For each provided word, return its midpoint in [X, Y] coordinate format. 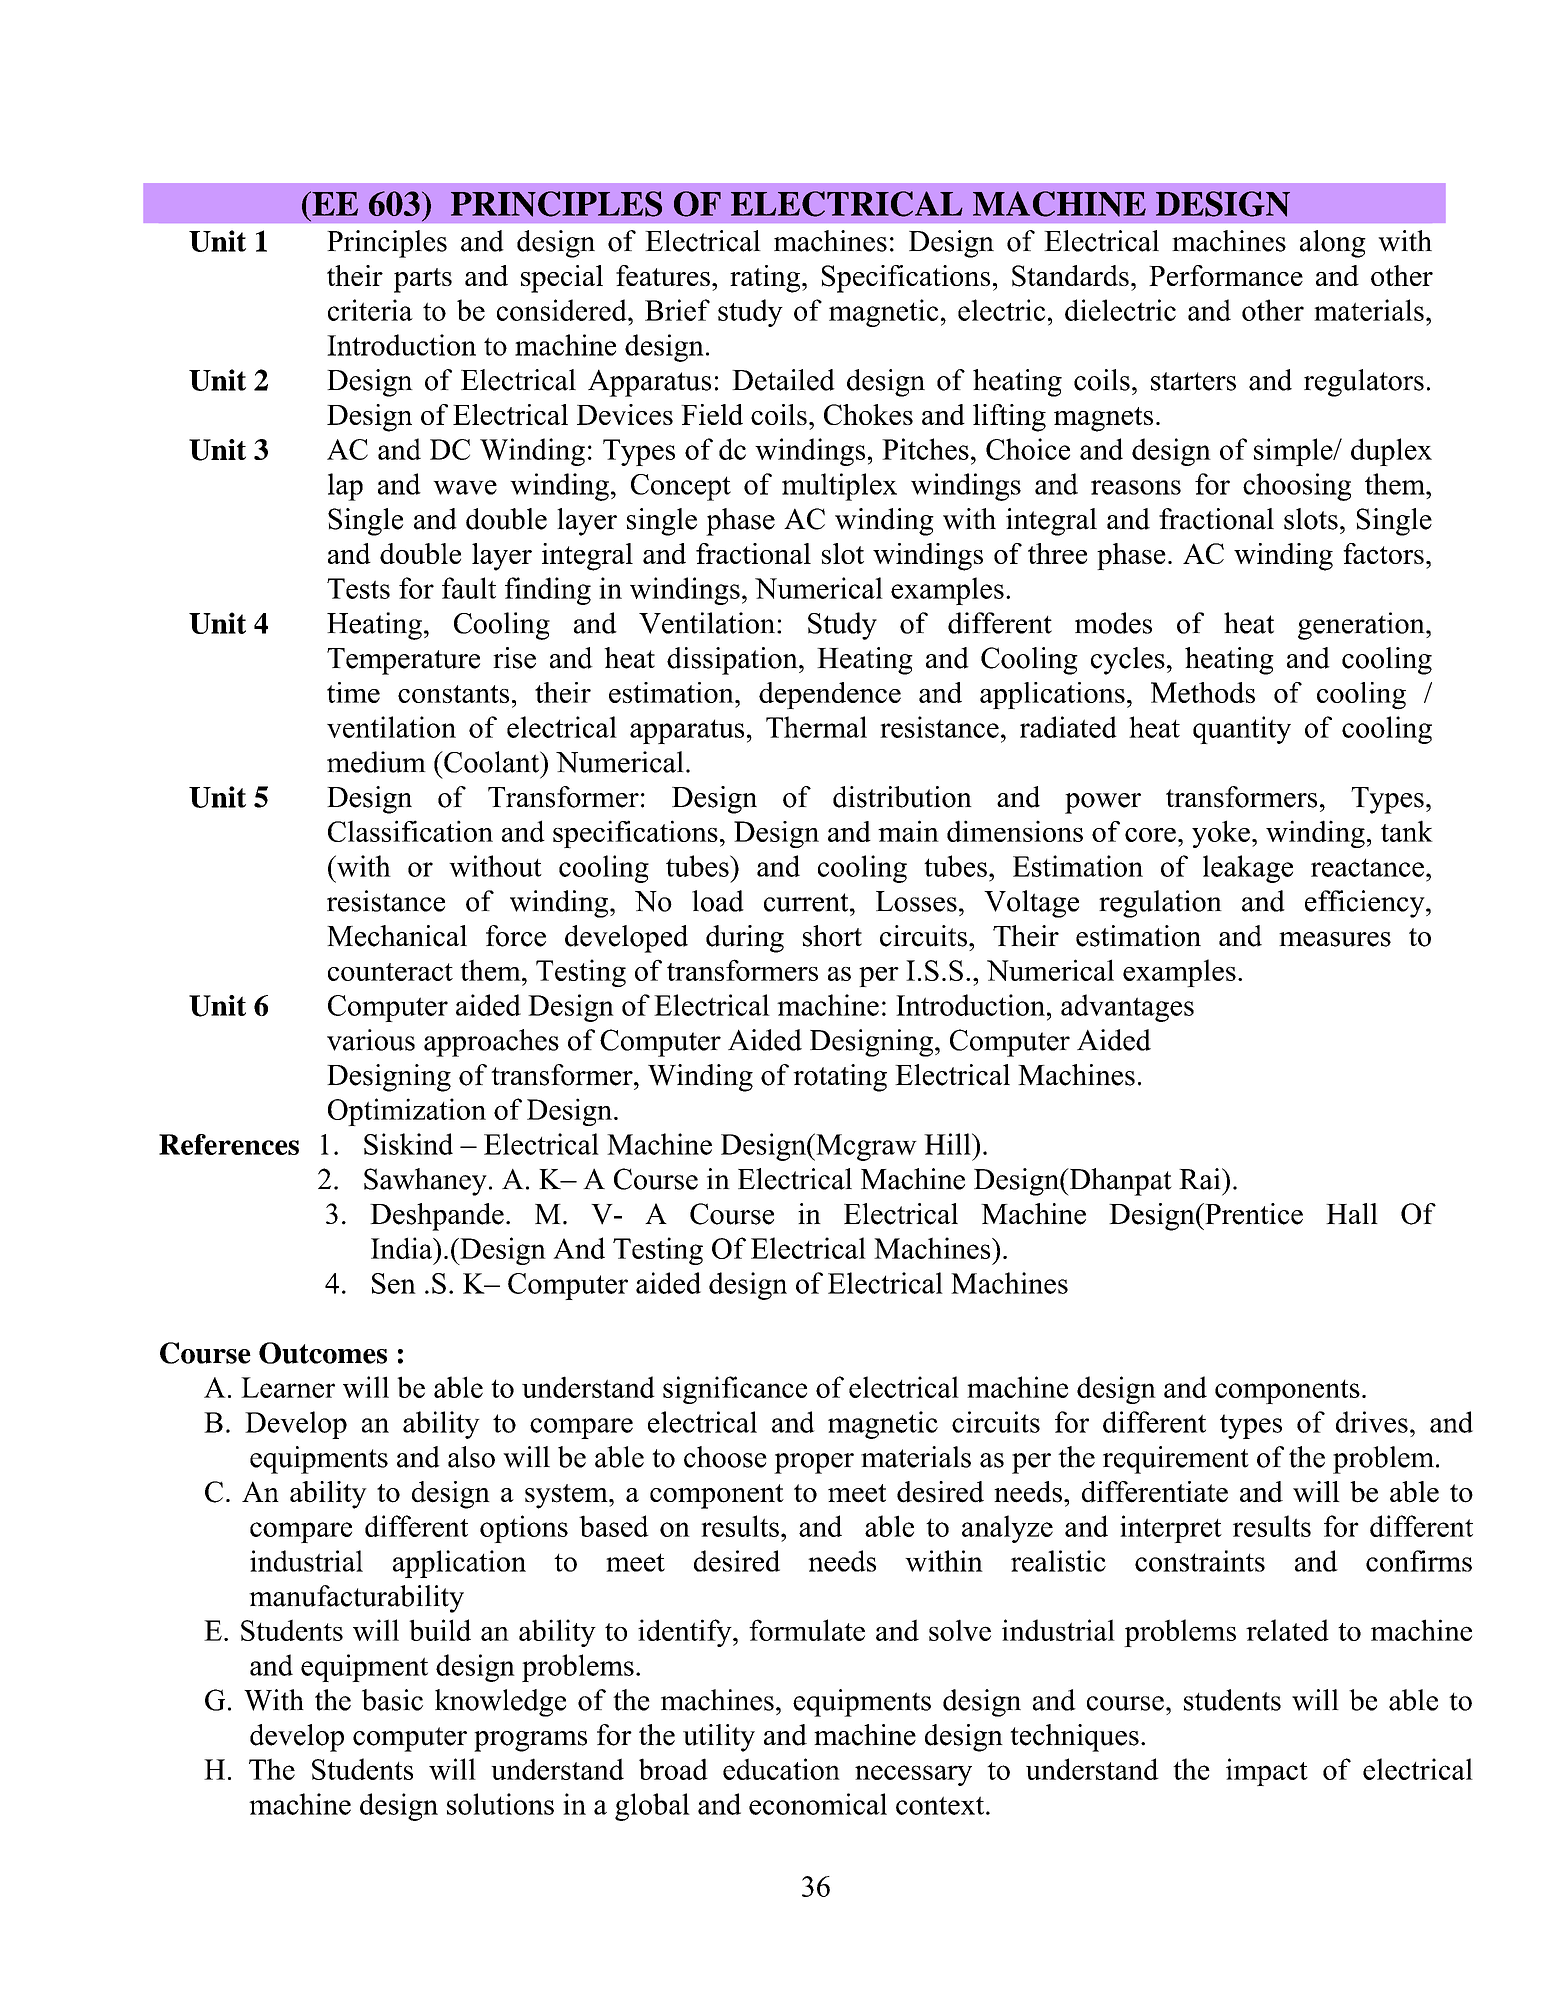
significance [735, 1390]
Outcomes [323, 1353]
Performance [1226, 275]
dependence [830, 695]
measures [1335, 939]
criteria [370, 310]
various [371, 1040]
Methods [1203, 692]
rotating [840, 1078]
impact [1267, 1772]
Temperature [403, 661]
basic [392, 1700]
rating [766, 279]
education [781, 1769]
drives [1372, 1422]
